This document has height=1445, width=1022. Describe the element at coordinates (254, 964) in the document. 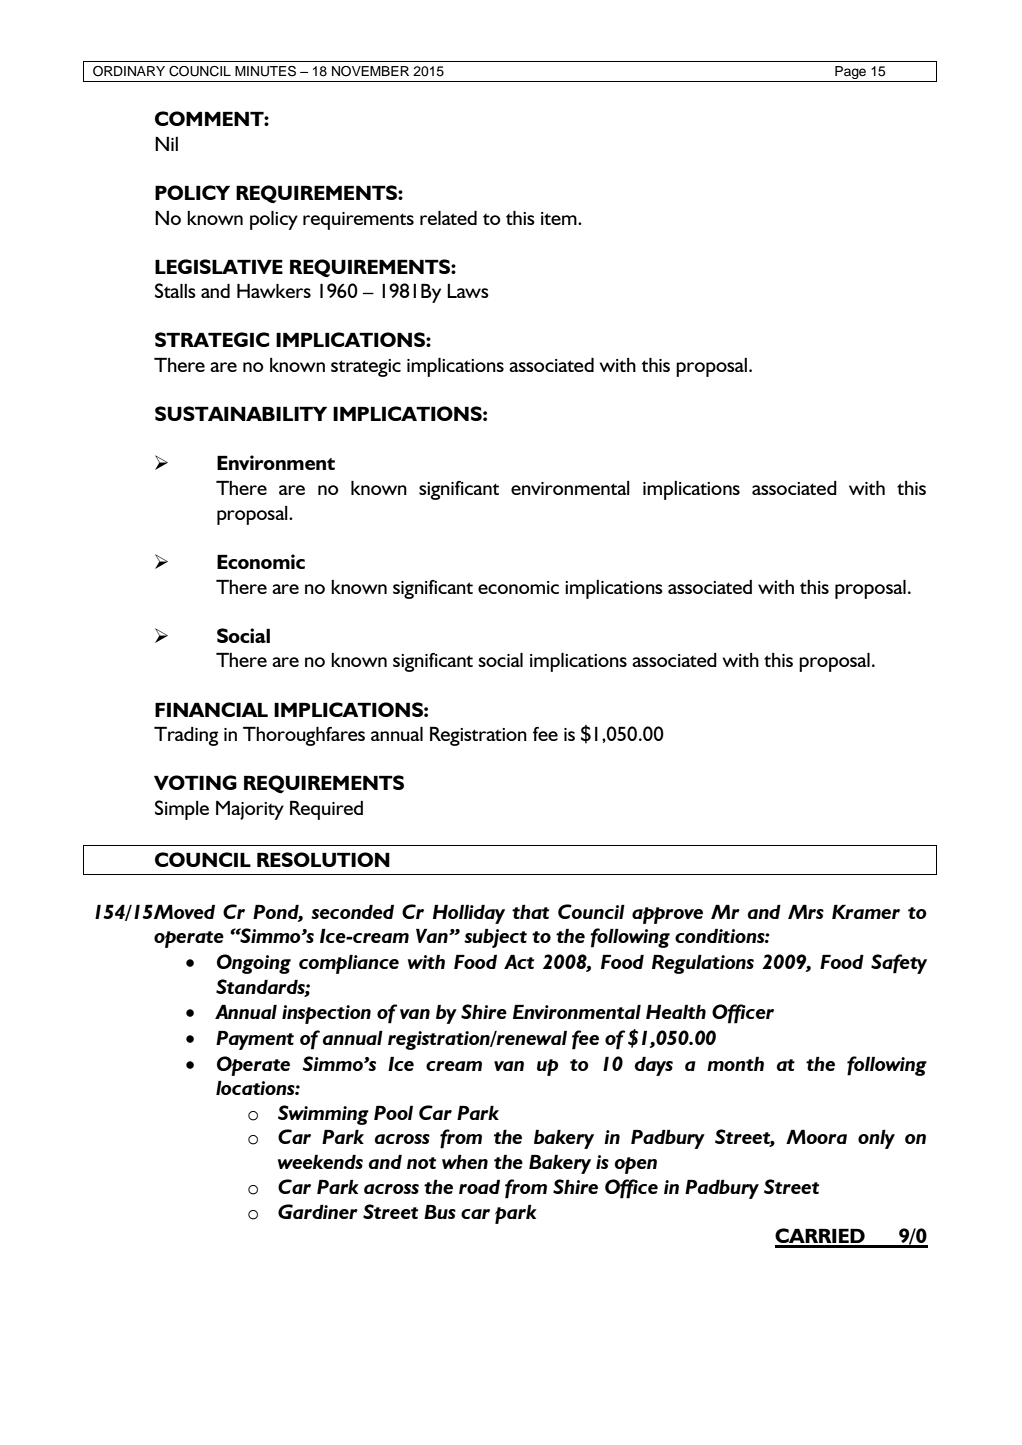

I see `Ongoing` at that location.
